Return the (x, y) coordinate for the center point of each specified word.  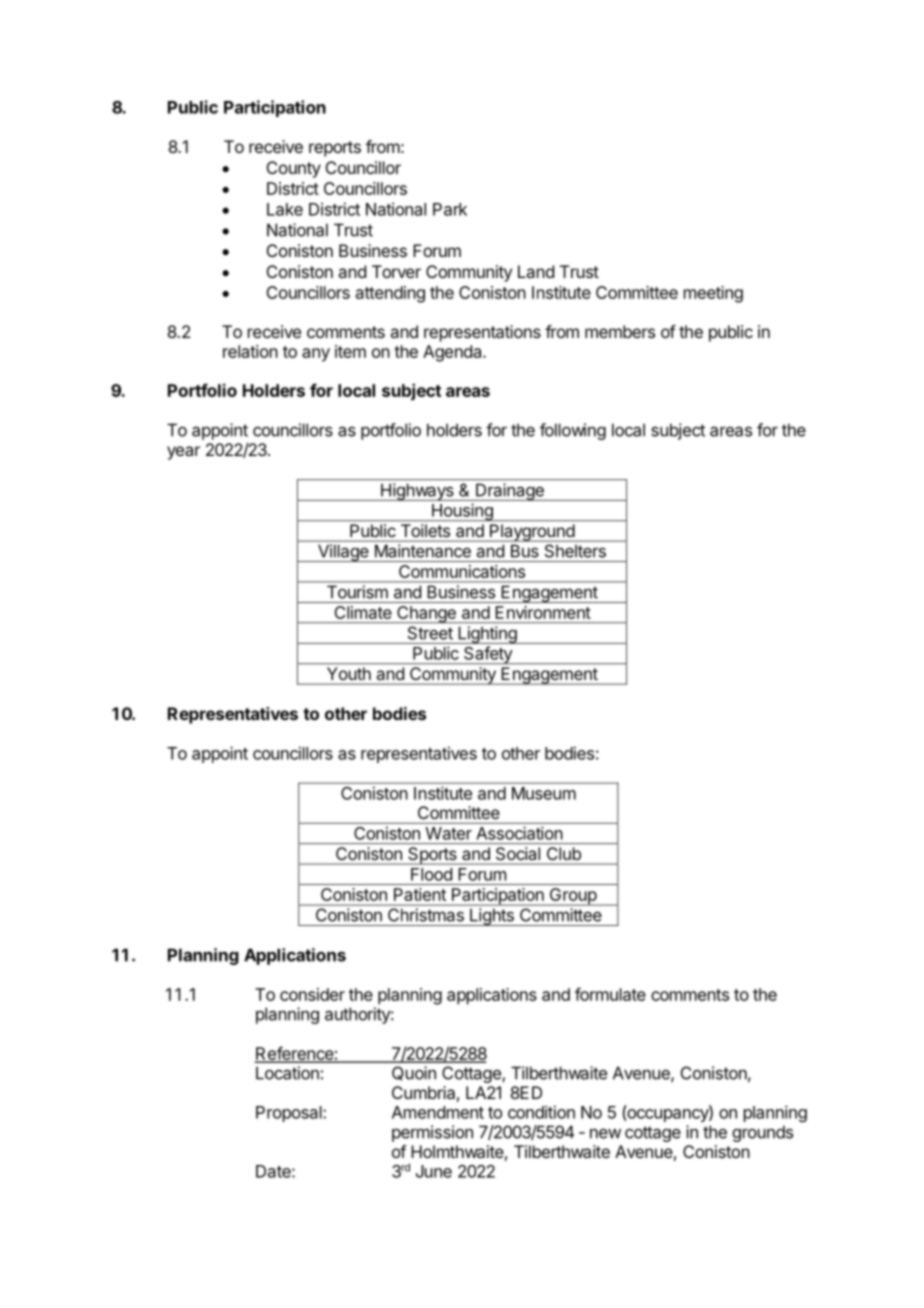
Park (450, 209)
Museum (544, 793)
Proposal (290, 1114)
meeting (713, 294)
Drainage (510, 492)
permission (432, 1133)
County (294, 169)
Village (343, 553)
